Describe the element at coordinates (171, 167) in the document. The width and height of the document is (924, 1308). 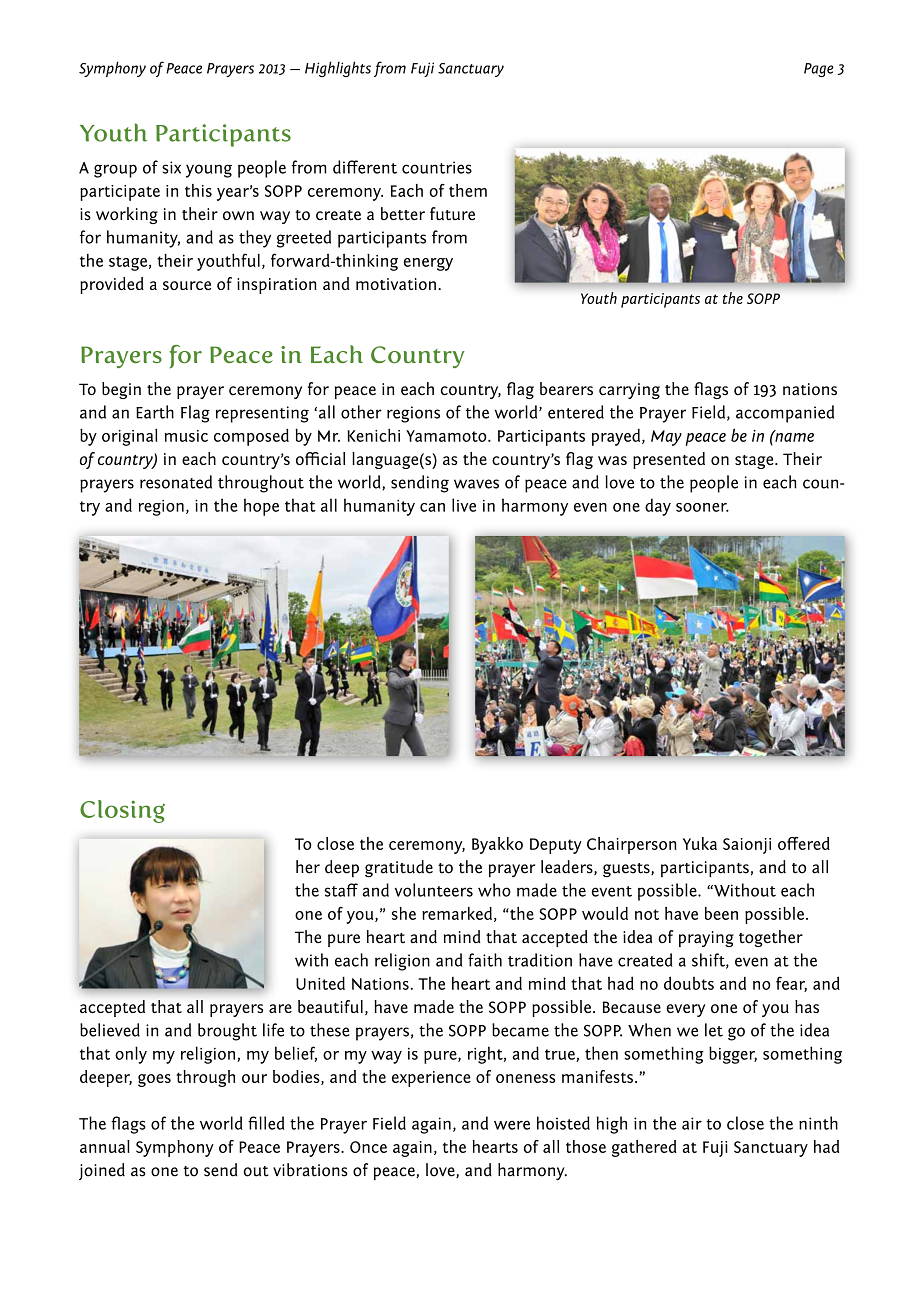
I see `six` at that location.
